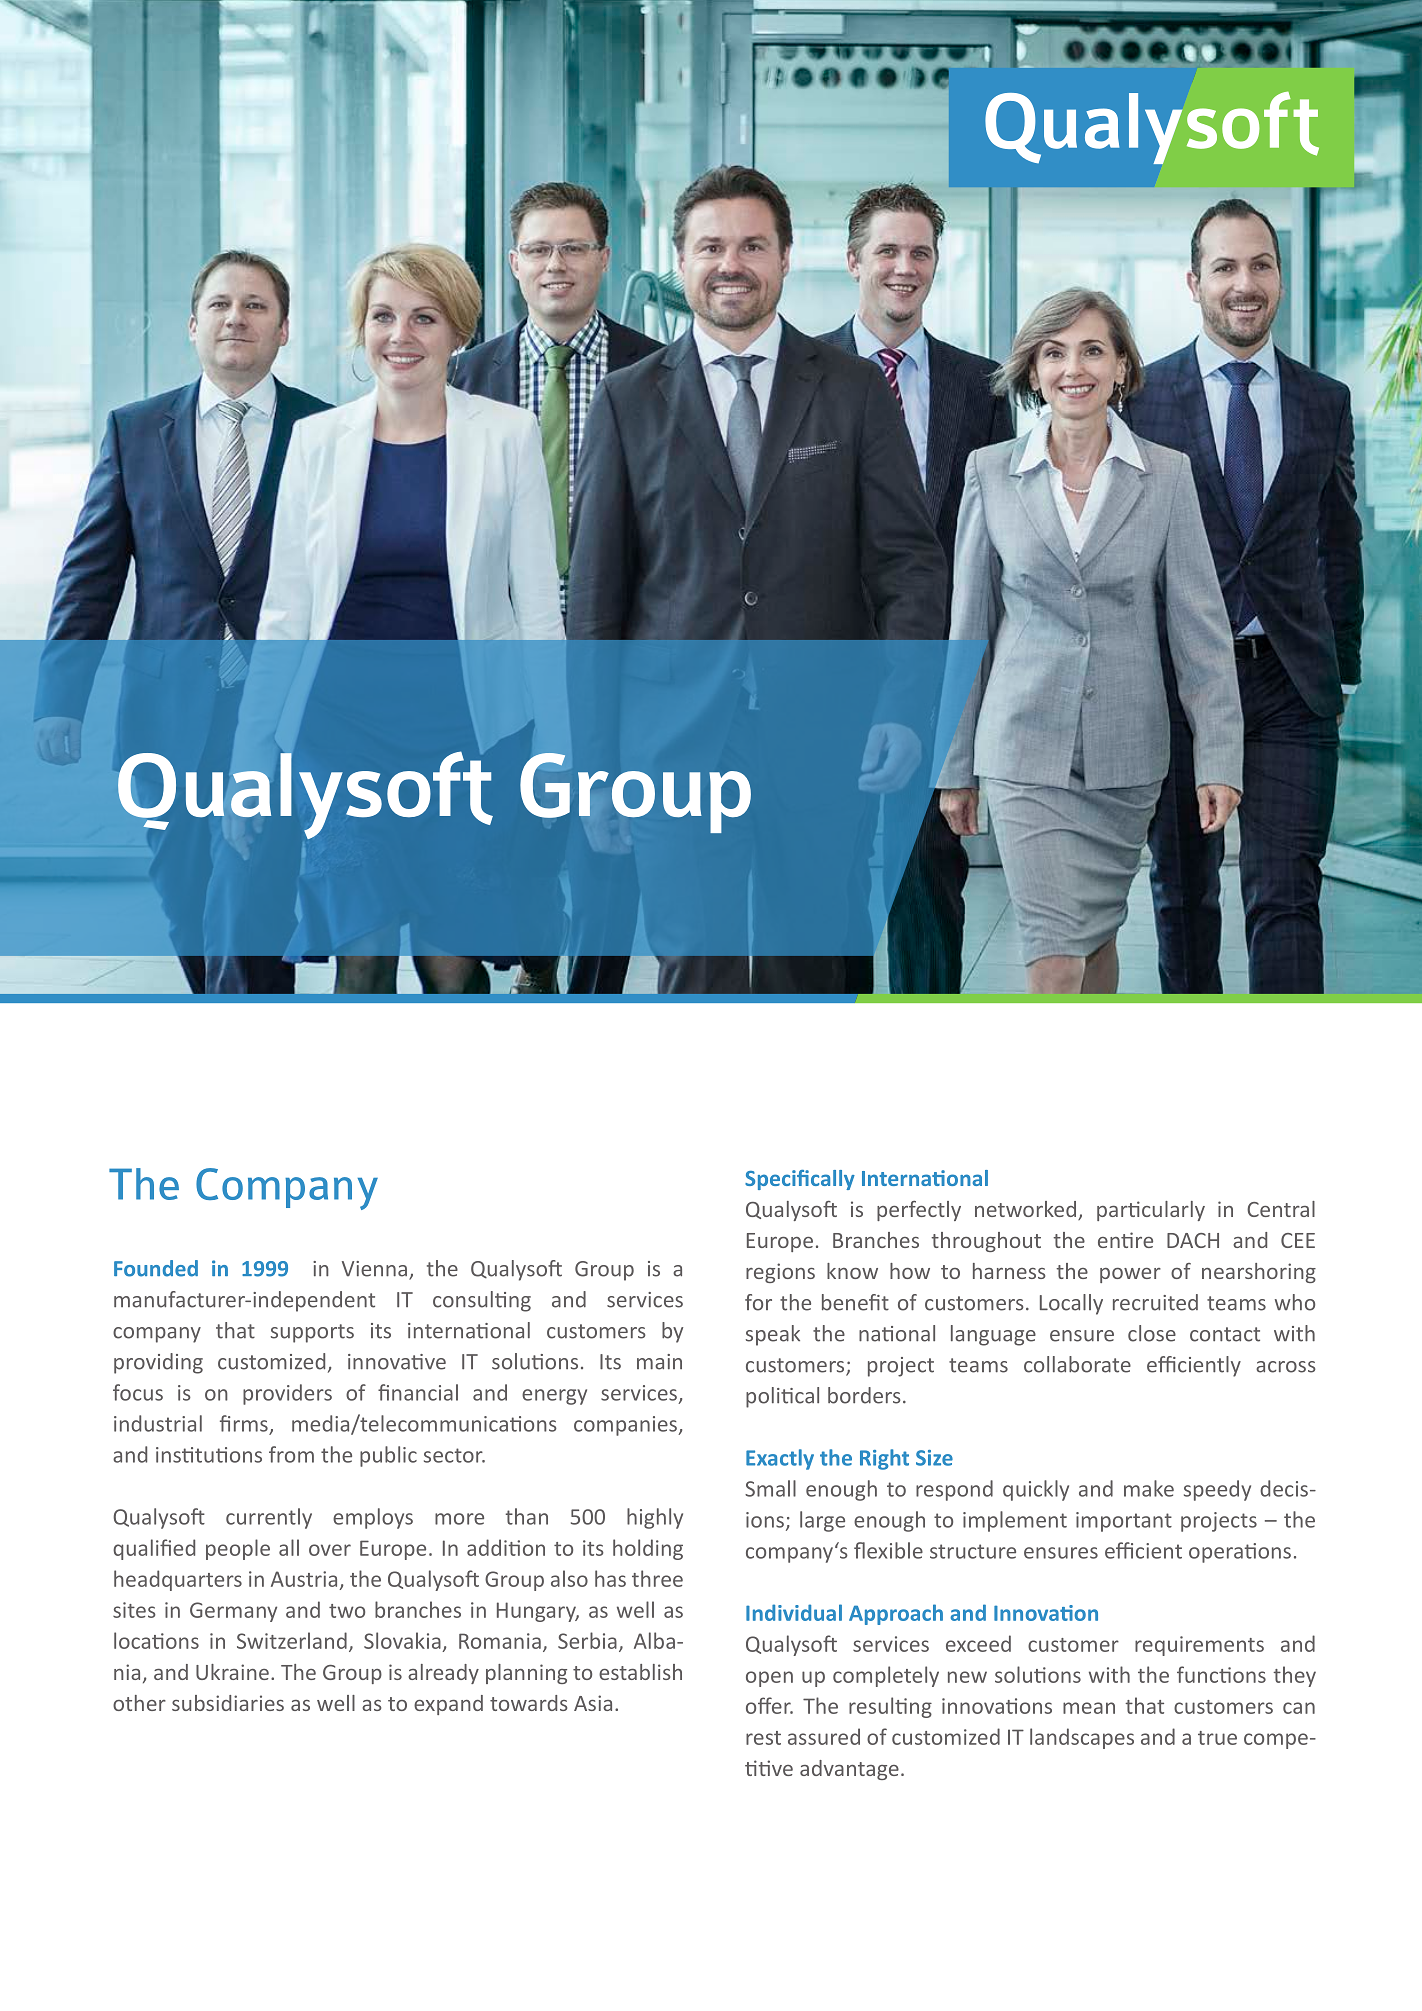  I want to click on subsidiaries, so click(228, 1703).
